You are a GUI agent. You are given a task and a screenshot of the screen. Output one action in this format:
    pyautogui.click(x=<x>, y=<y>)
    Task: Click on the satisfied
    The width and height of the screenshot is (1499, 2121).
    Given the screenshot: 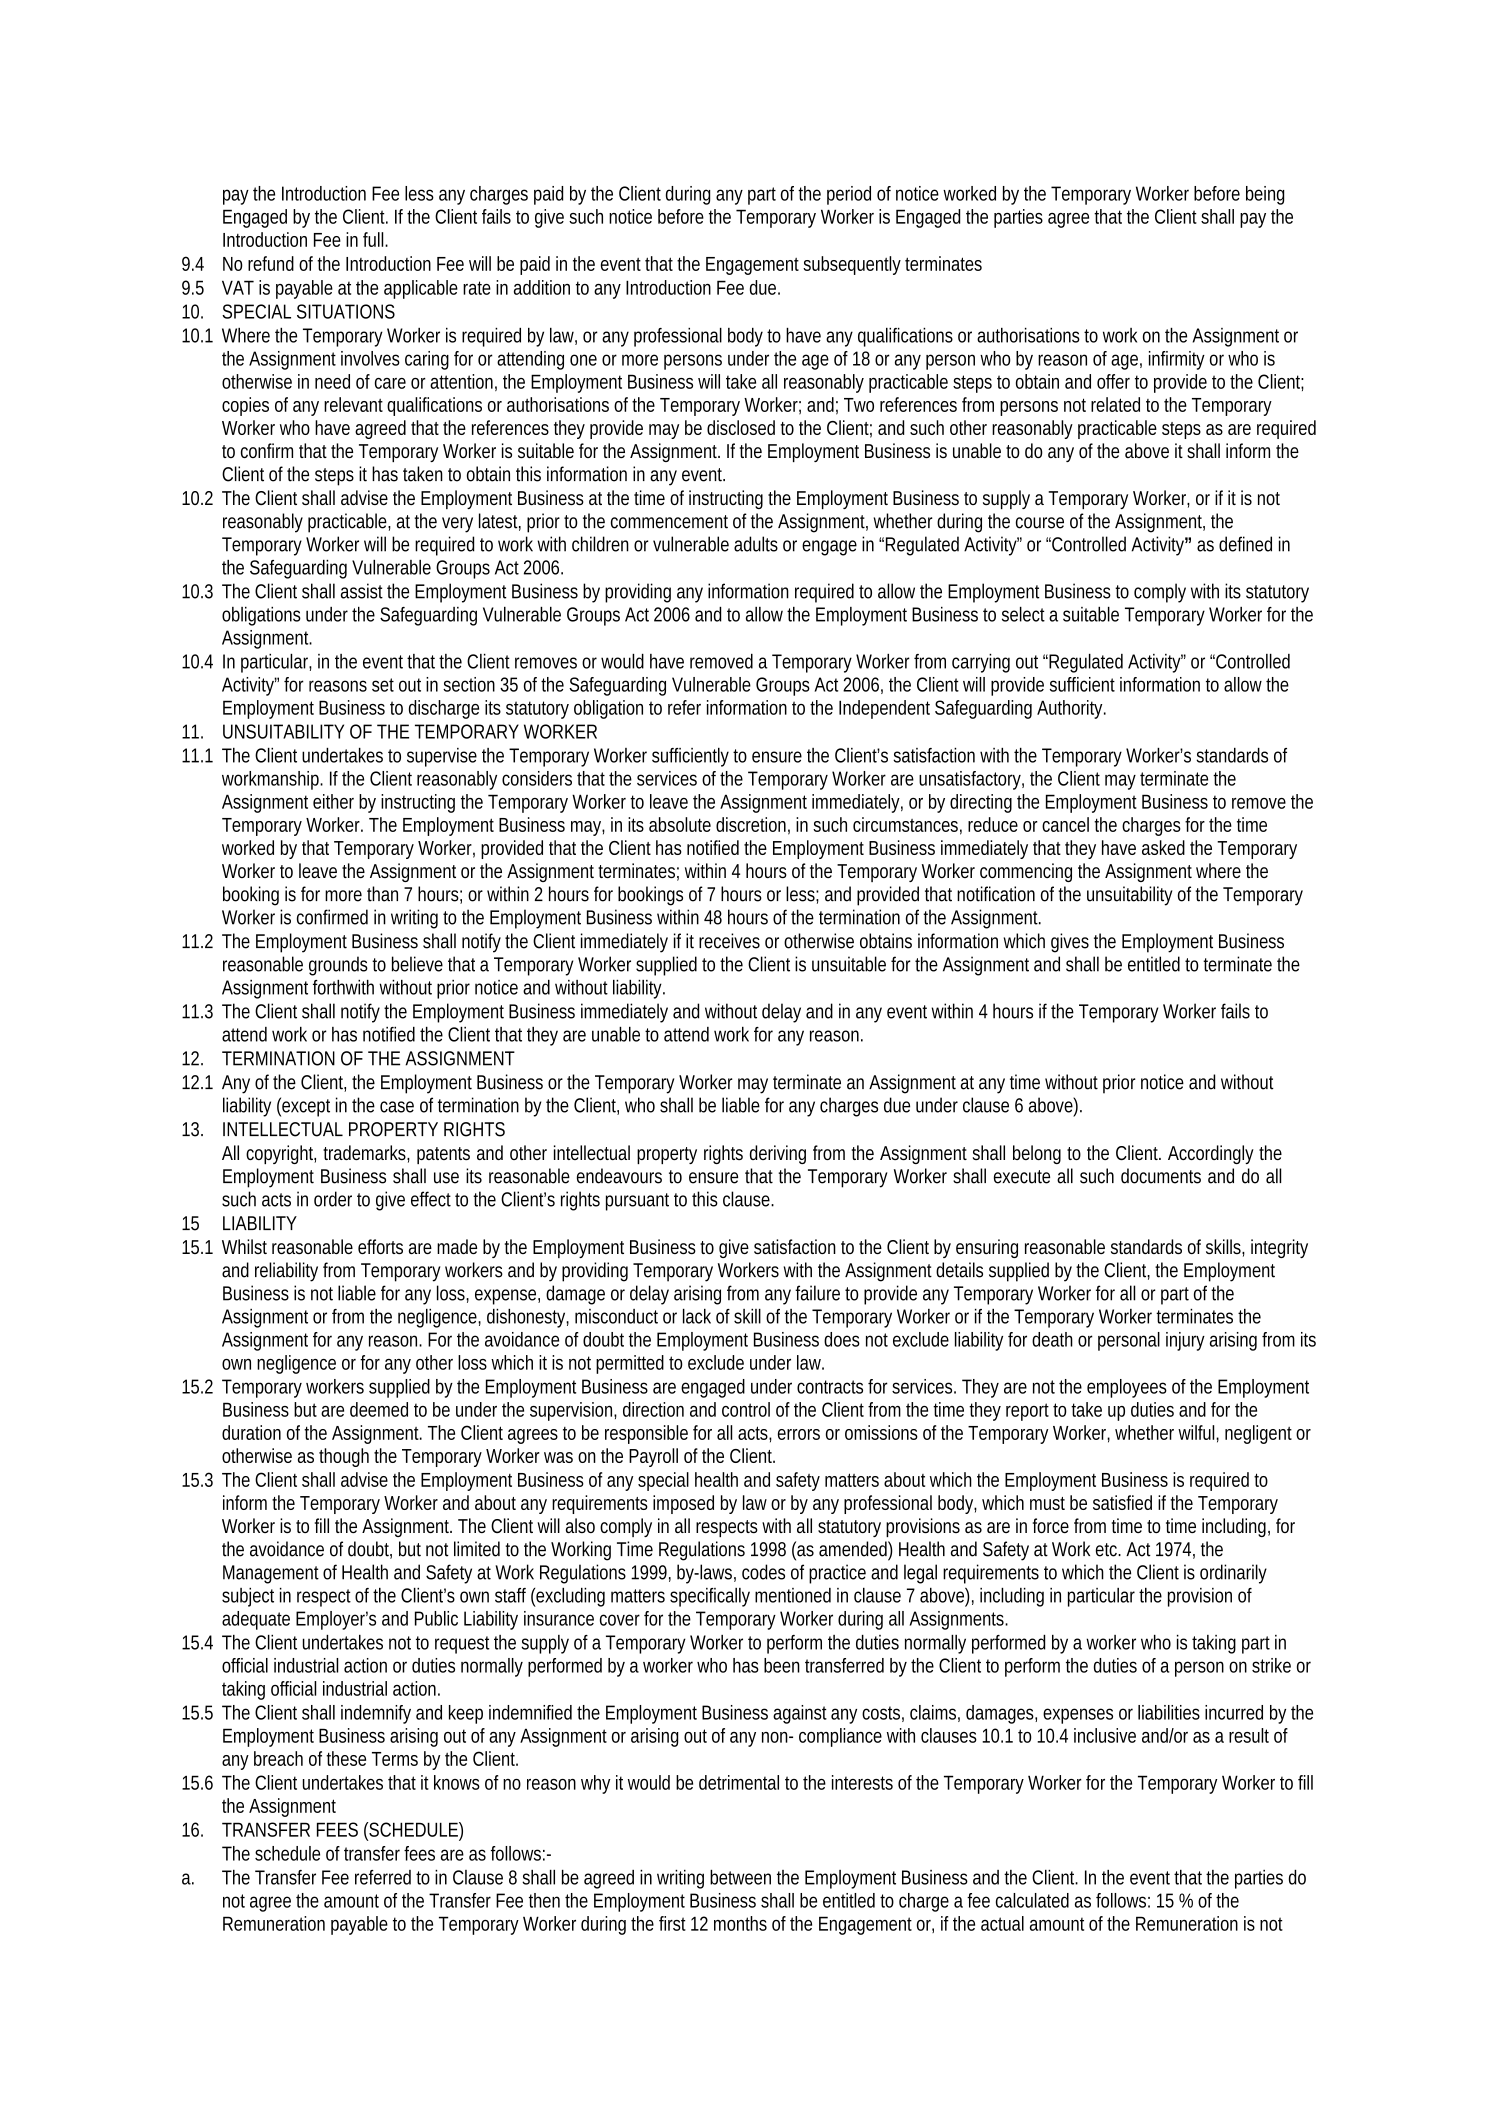 What is the action you would take?
    pyautogui.click(x=1122, y=1502)
